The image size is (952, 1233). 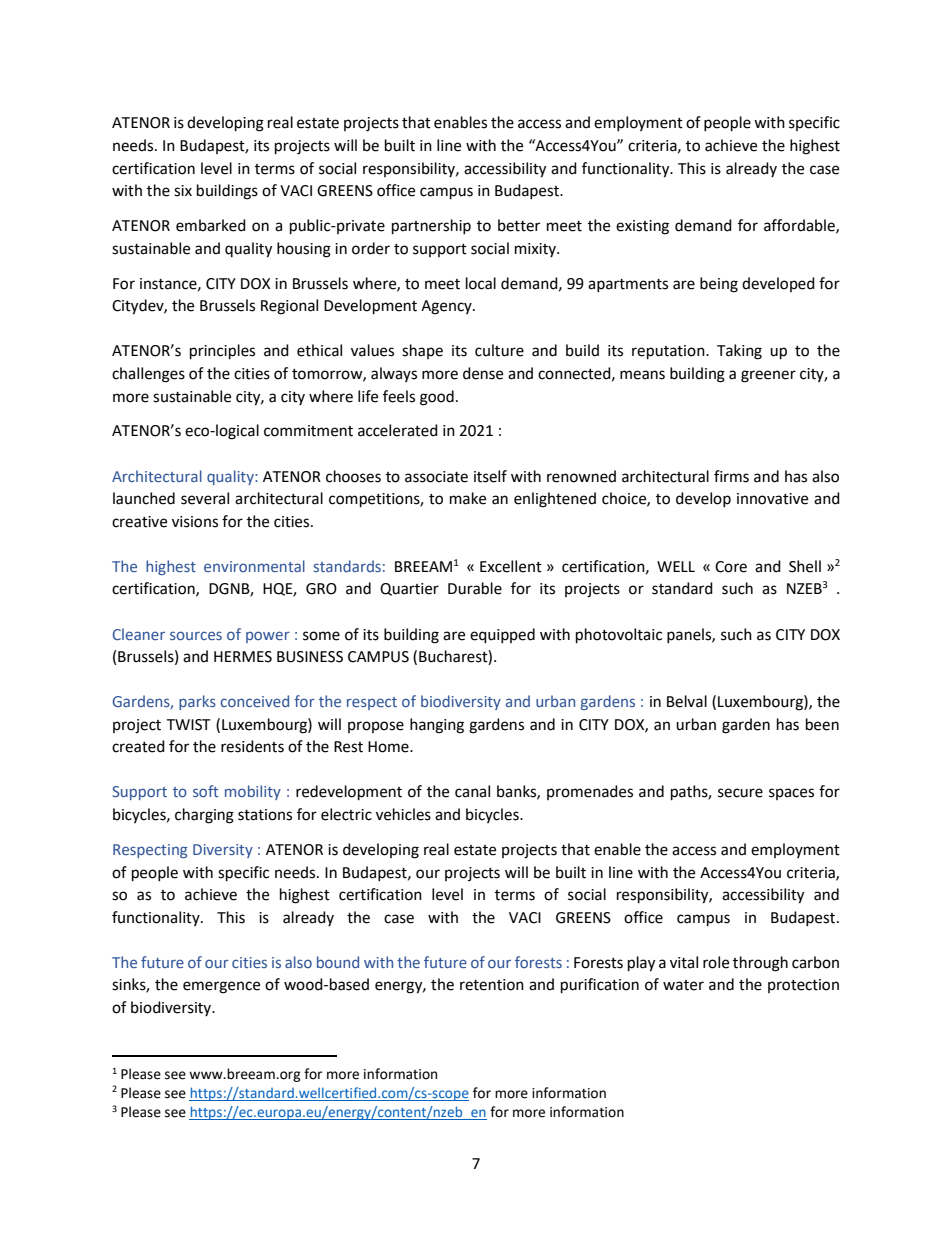 I want to click on existing, so click(x=642, y=227).
